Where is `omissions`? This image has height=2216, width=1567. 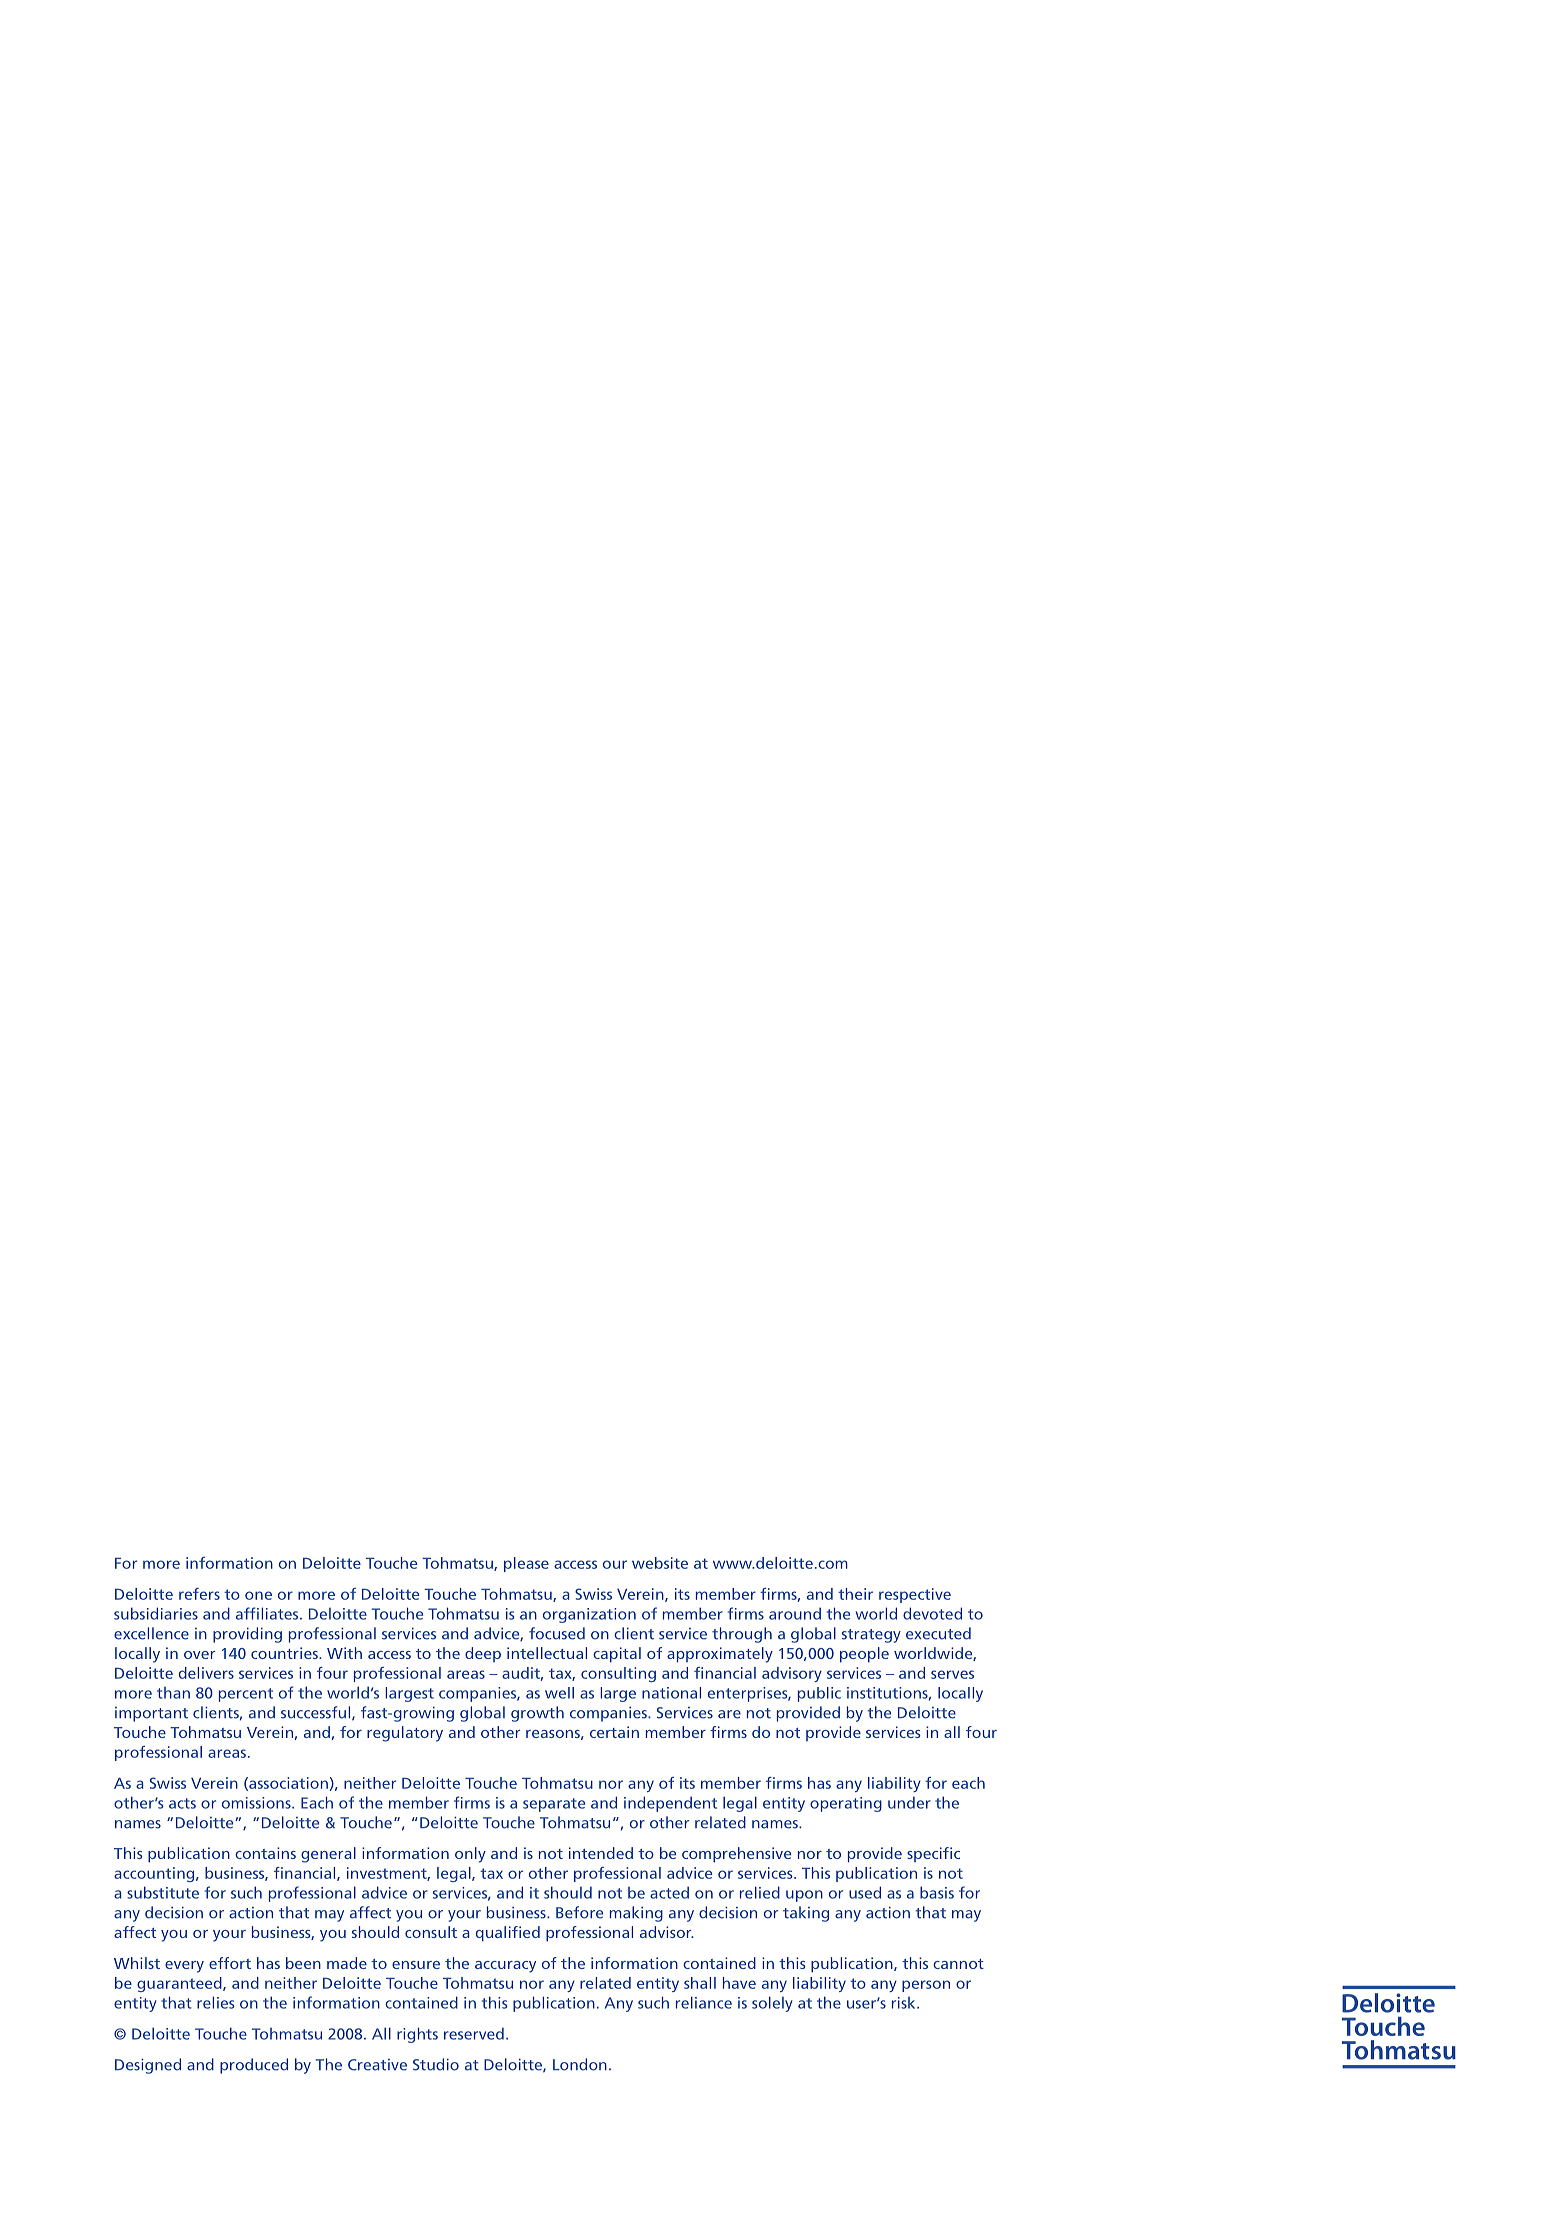
omissions is located at coordinates (257, 1803).
